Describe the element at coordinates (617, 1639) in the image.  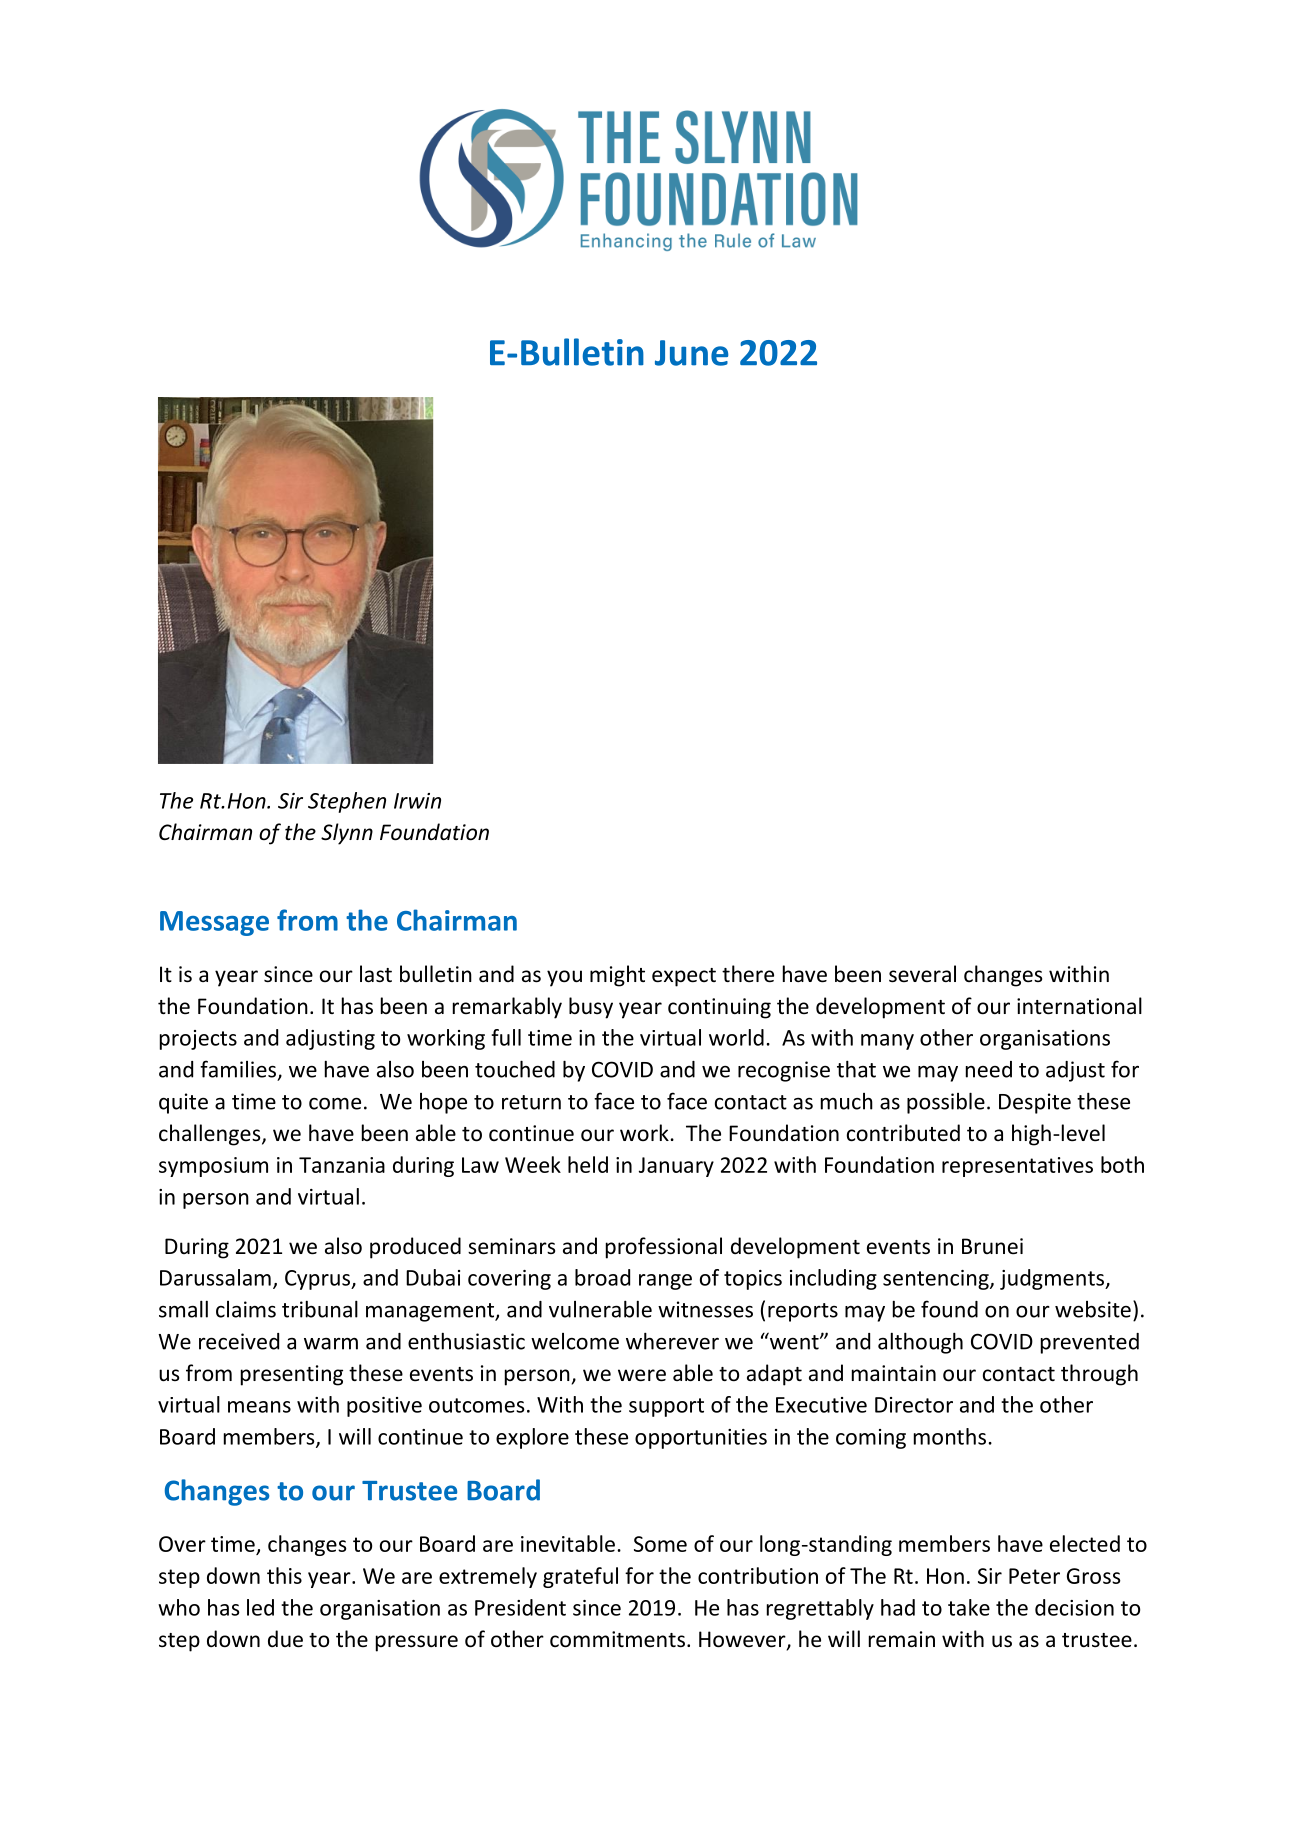
I see `commitments` at that location.
